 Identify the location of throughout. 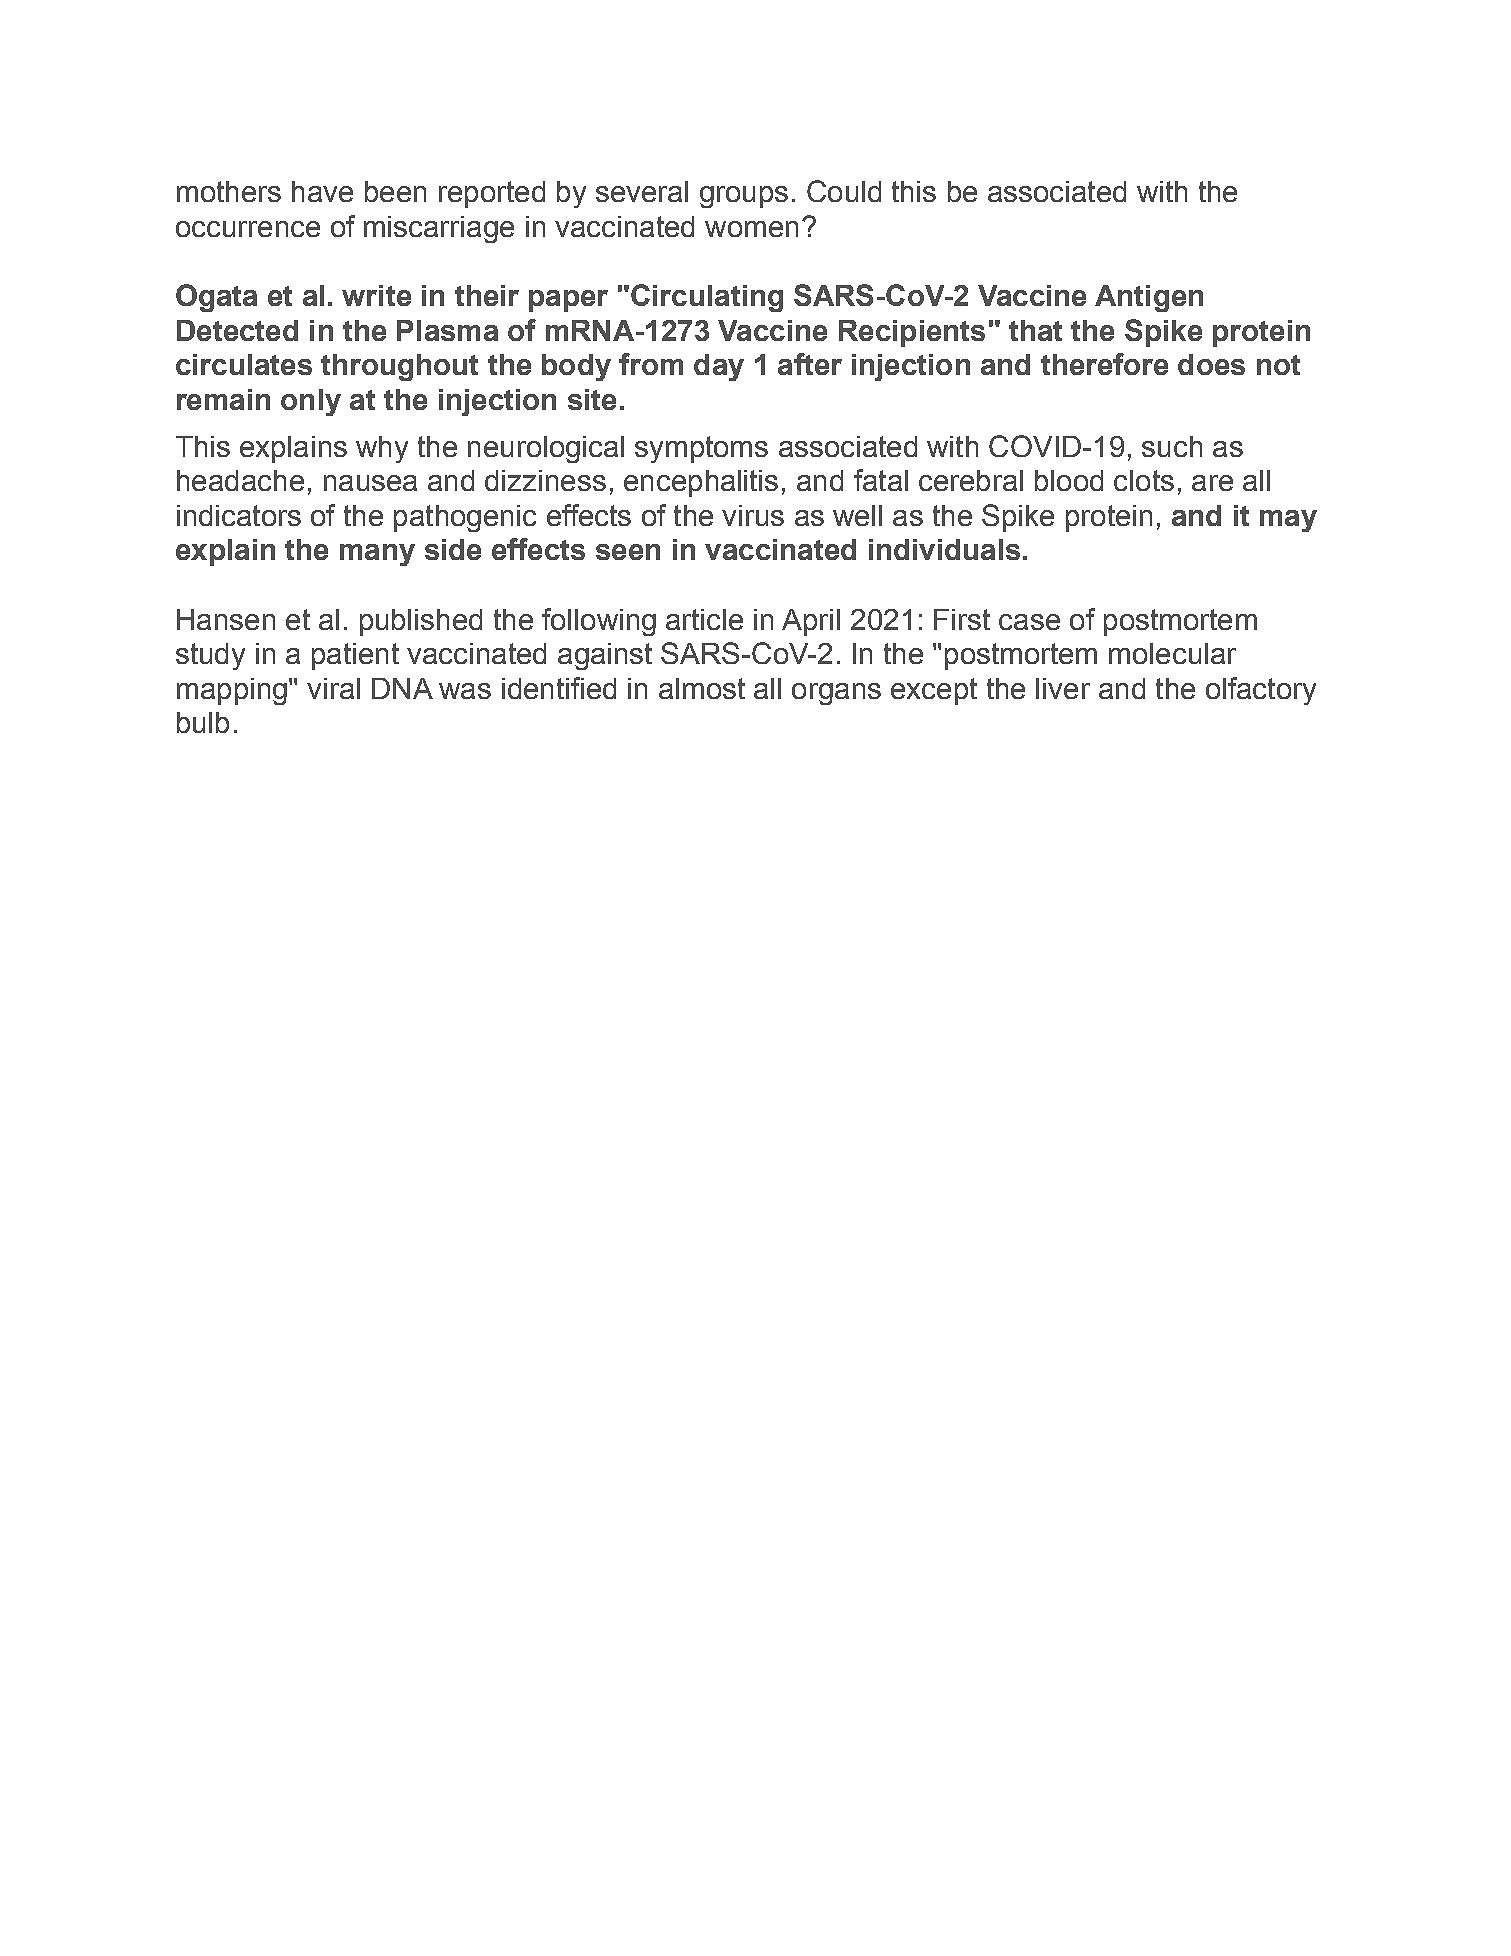
(399, 367).
